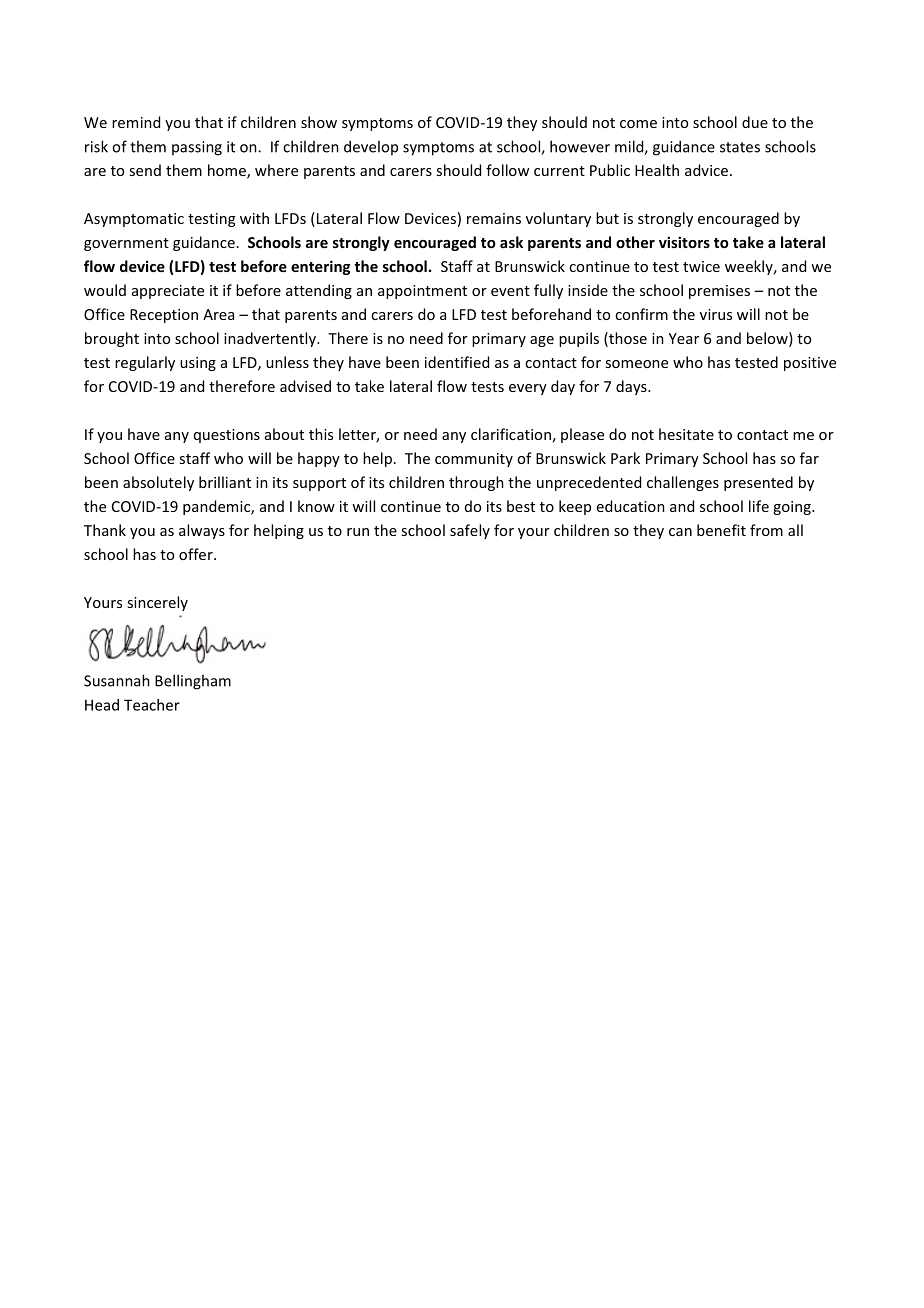  Describe the element at coordinates (158, 483) in the screenshot. I see `absolutely` at that location.
